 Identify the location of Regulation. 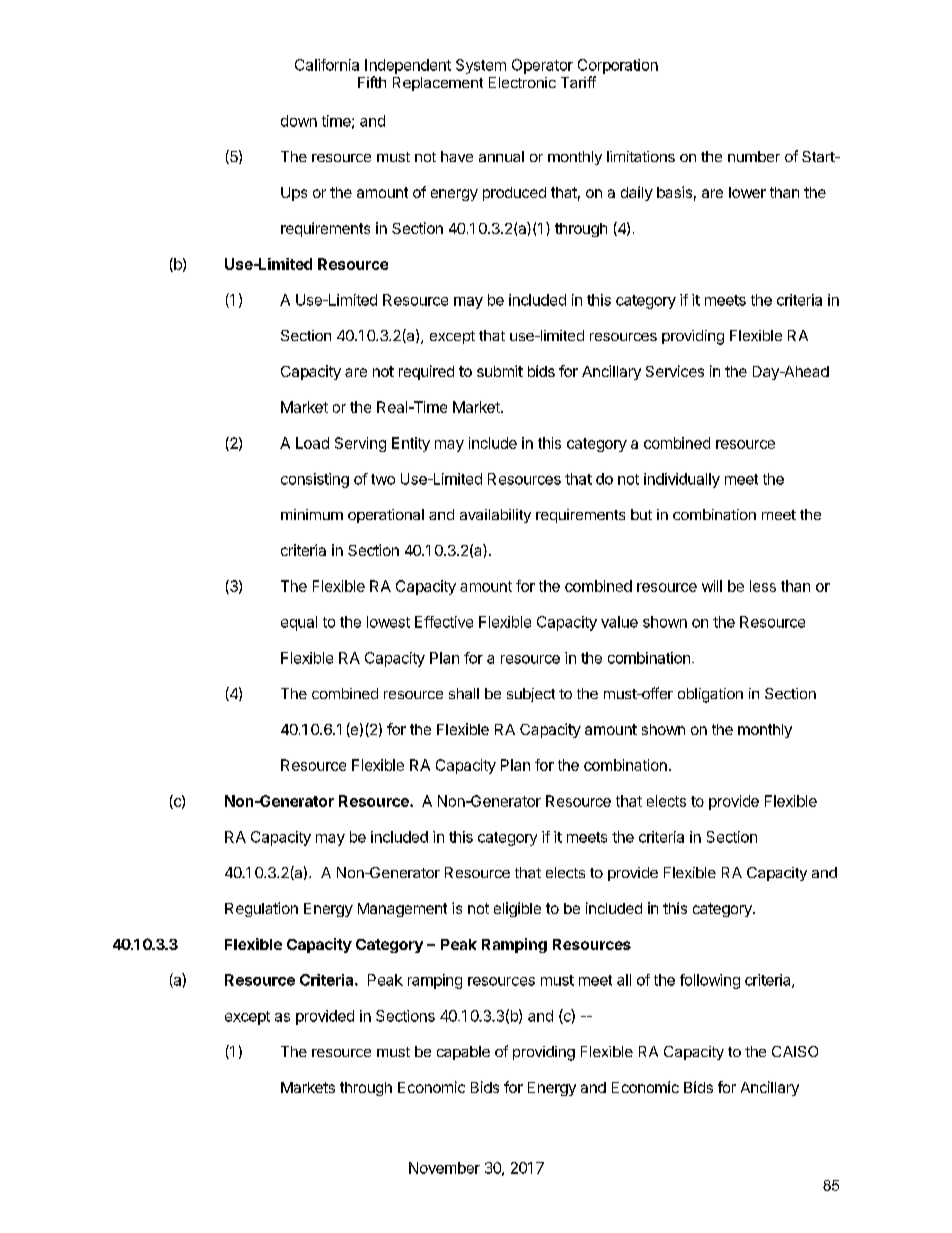
(261, 909).
